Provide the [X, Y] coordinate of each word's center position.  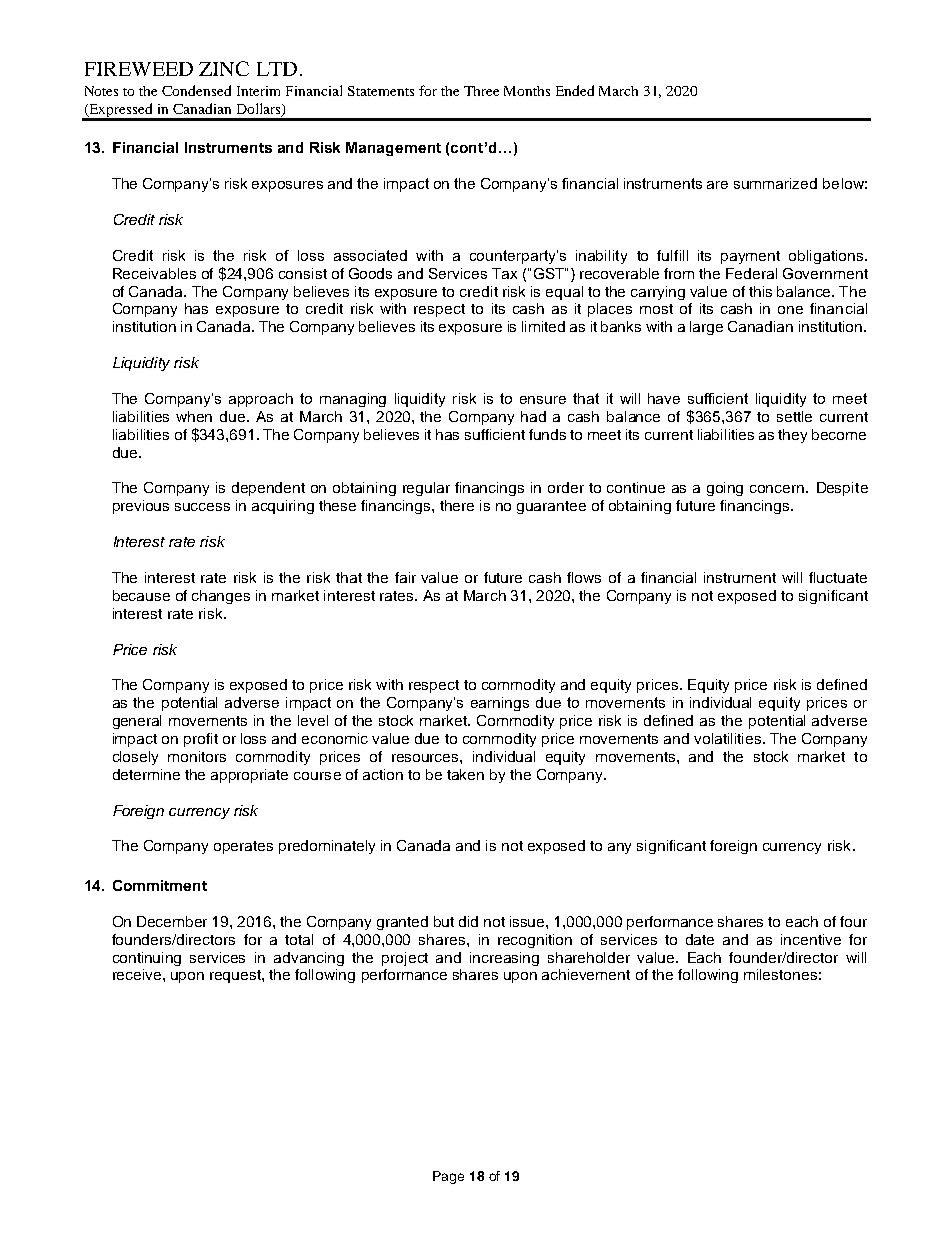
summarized [775, 183]
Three [481, 91]
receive [138, 974]
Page [448, 1177]
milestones [780, 974]
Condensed [196, 90]
